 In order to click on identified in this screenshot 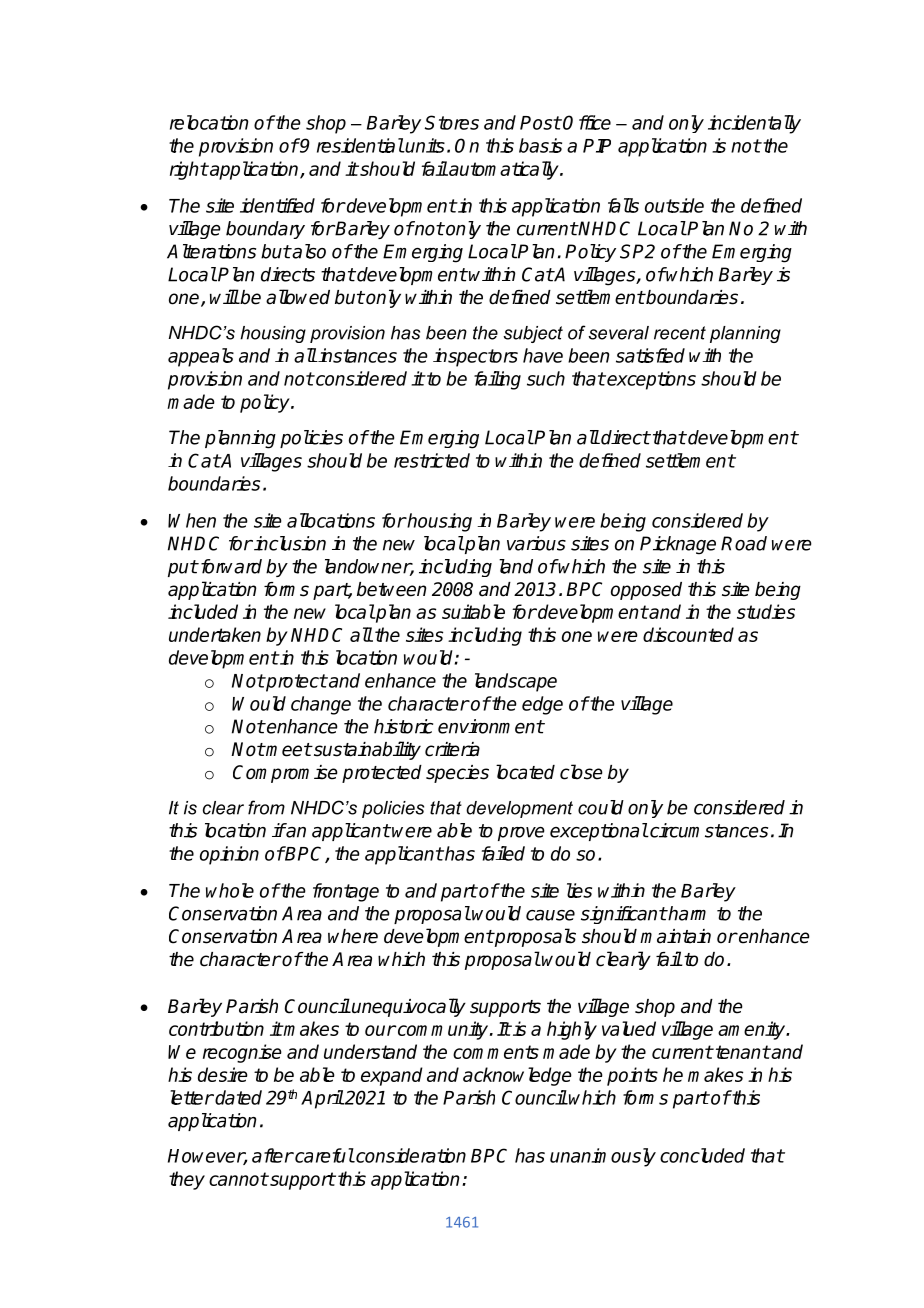, I will do `click(277, 205)`.
